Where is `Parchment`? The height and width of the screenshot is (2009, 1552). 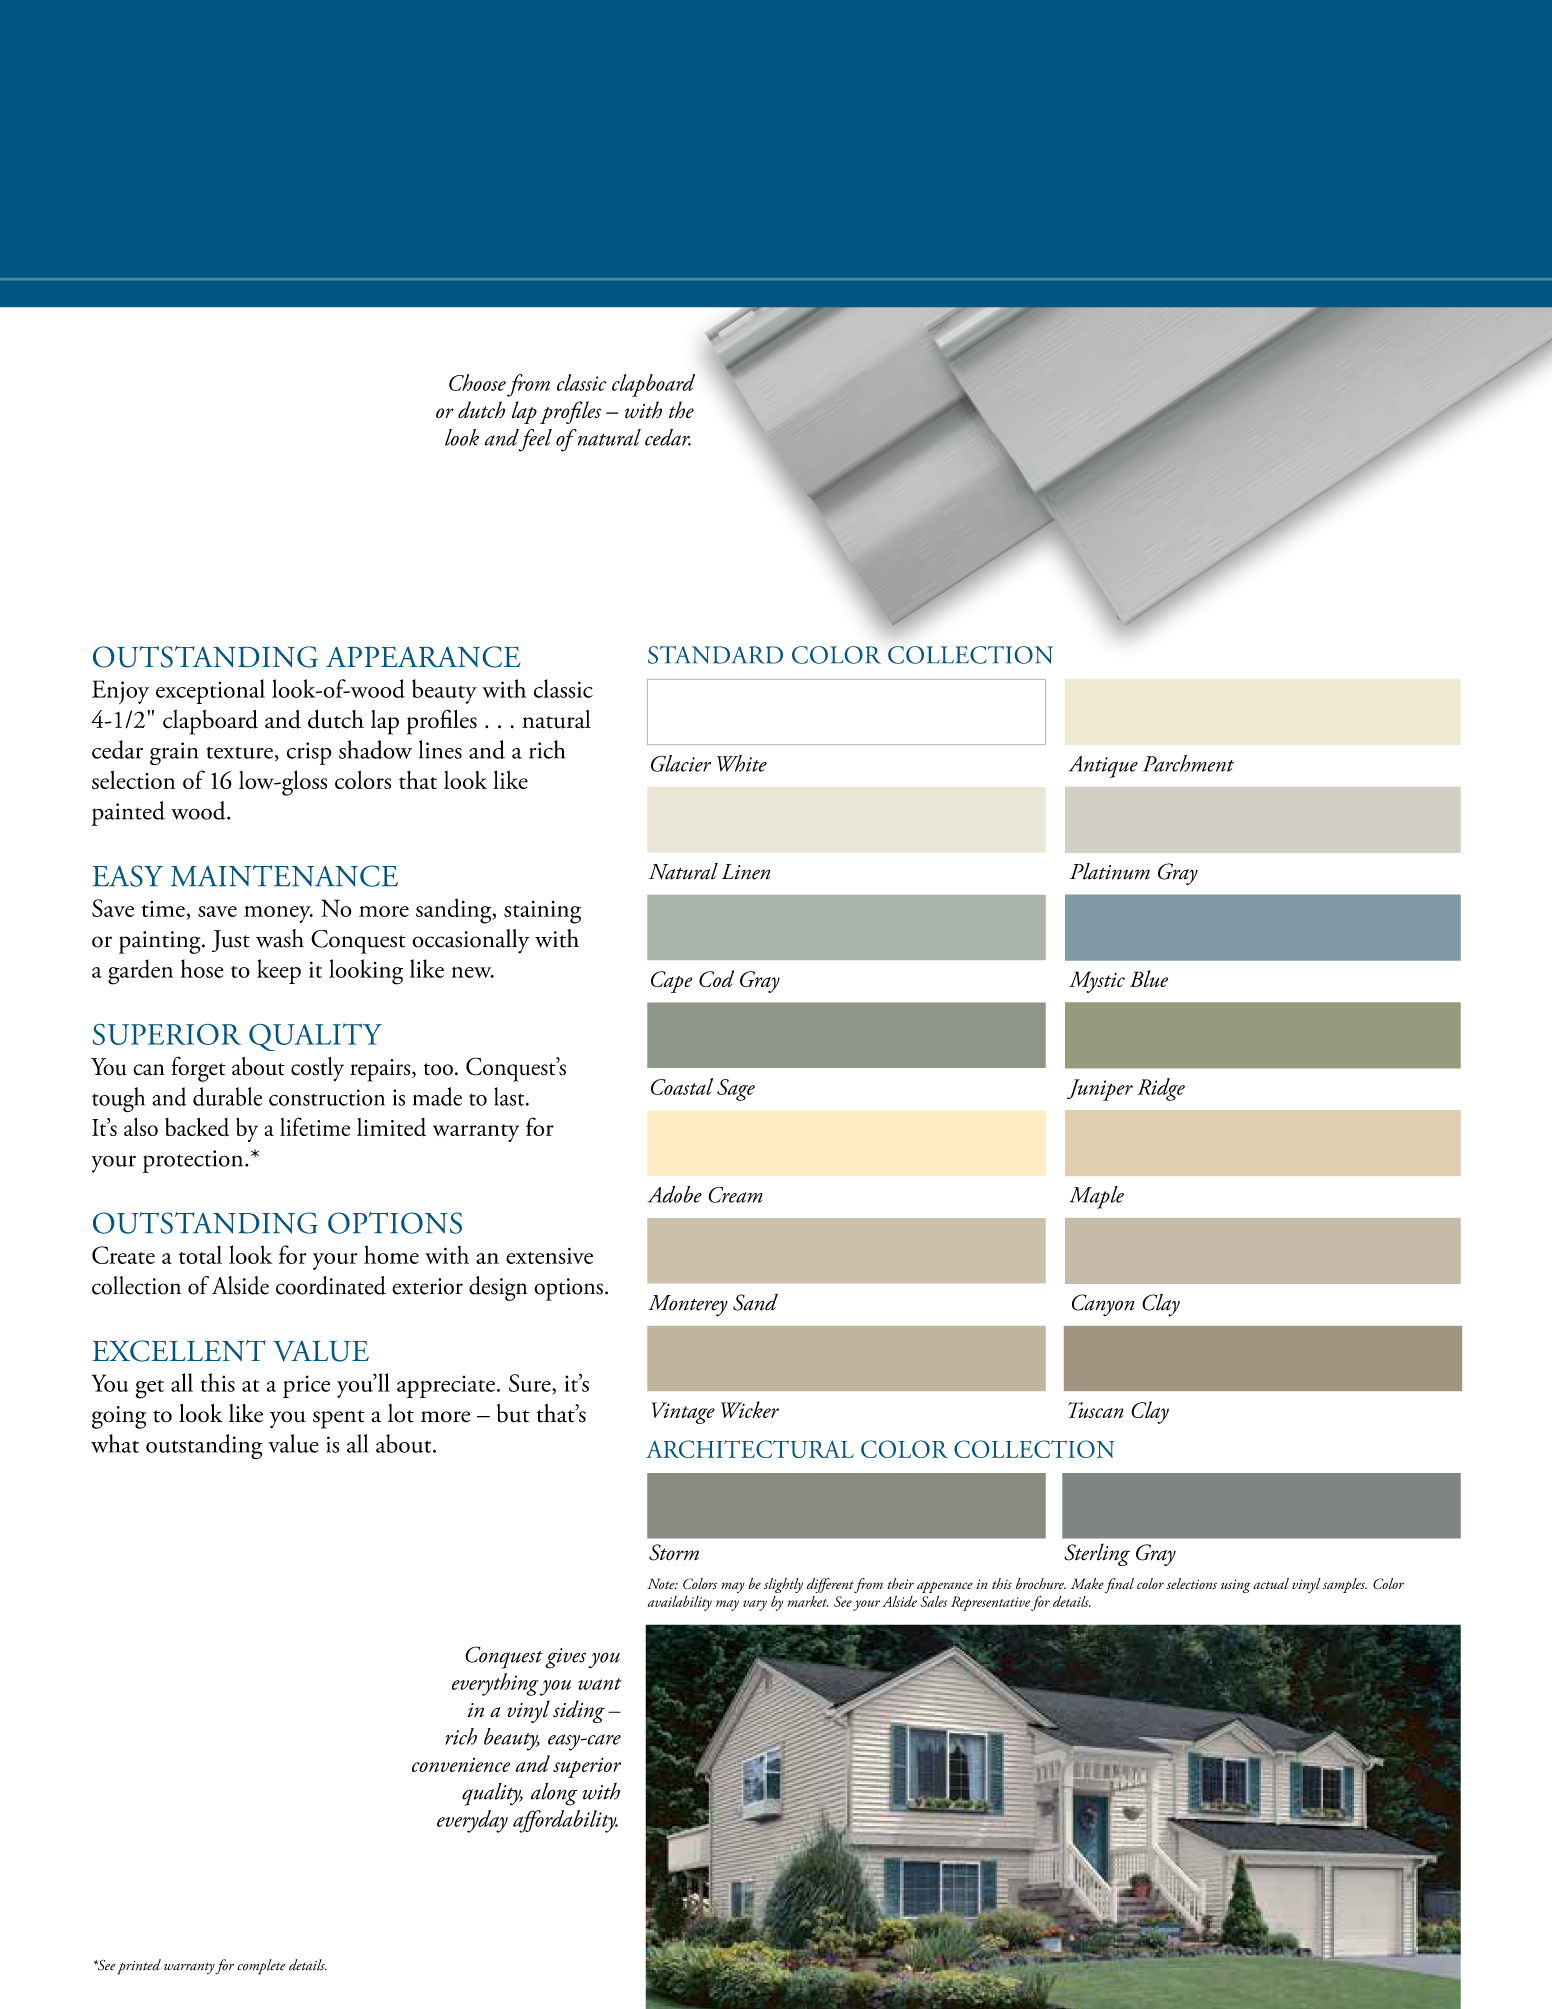 Parchment is located at coordinates (1188, 763).
